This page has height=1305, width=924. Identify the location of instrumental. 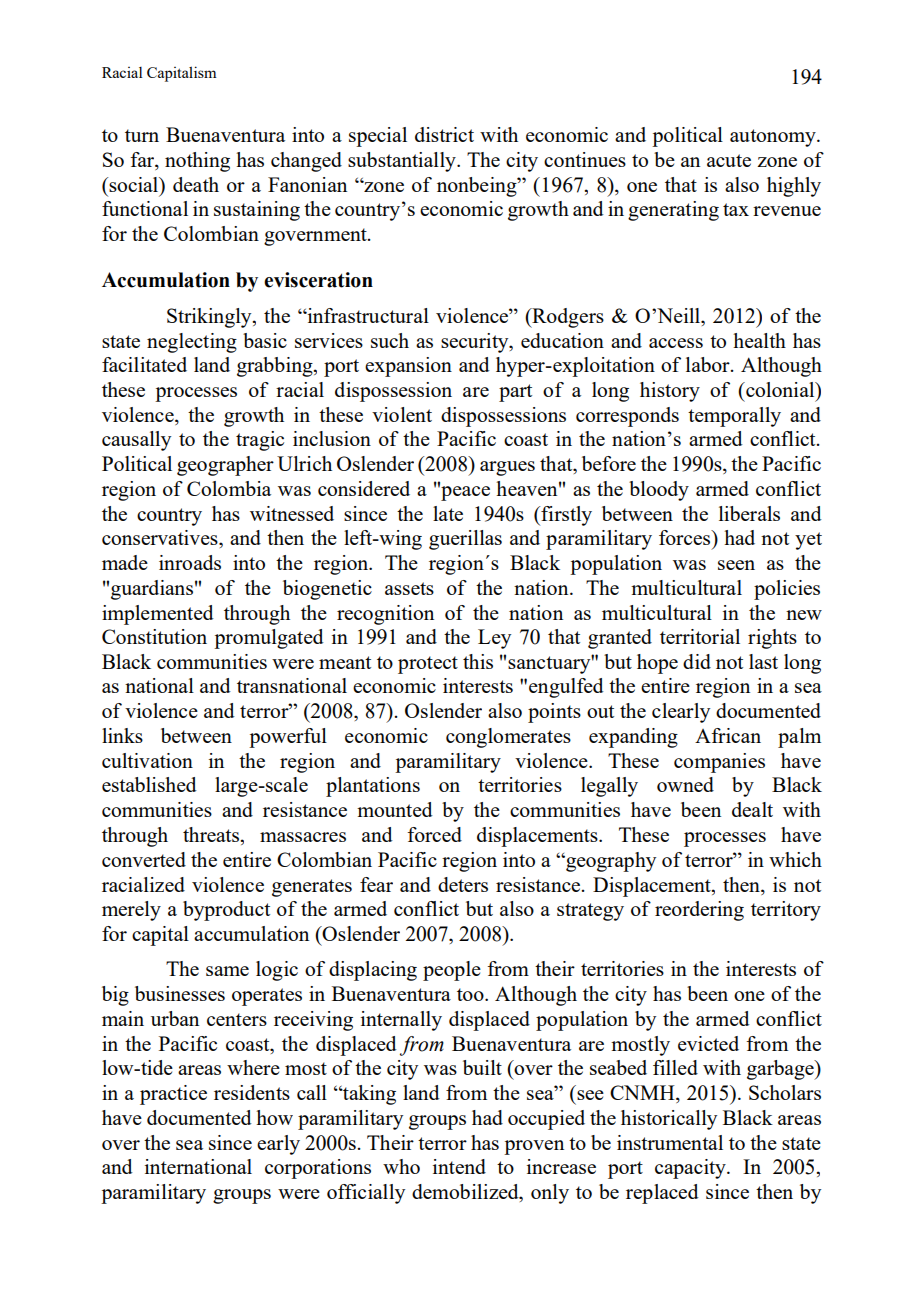
(670, 1142).
